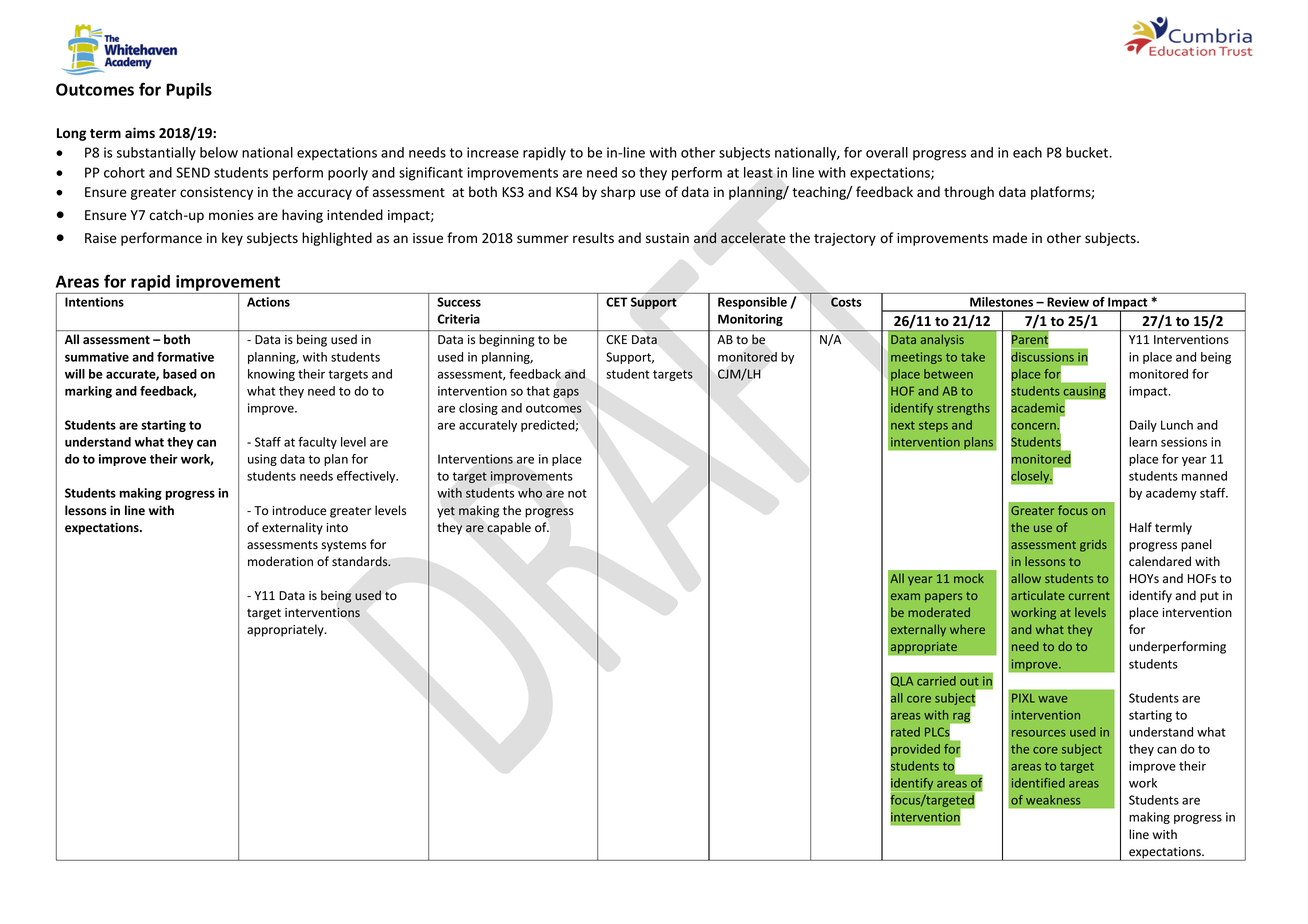  I want to click on weakness, so click(1053, 800).
